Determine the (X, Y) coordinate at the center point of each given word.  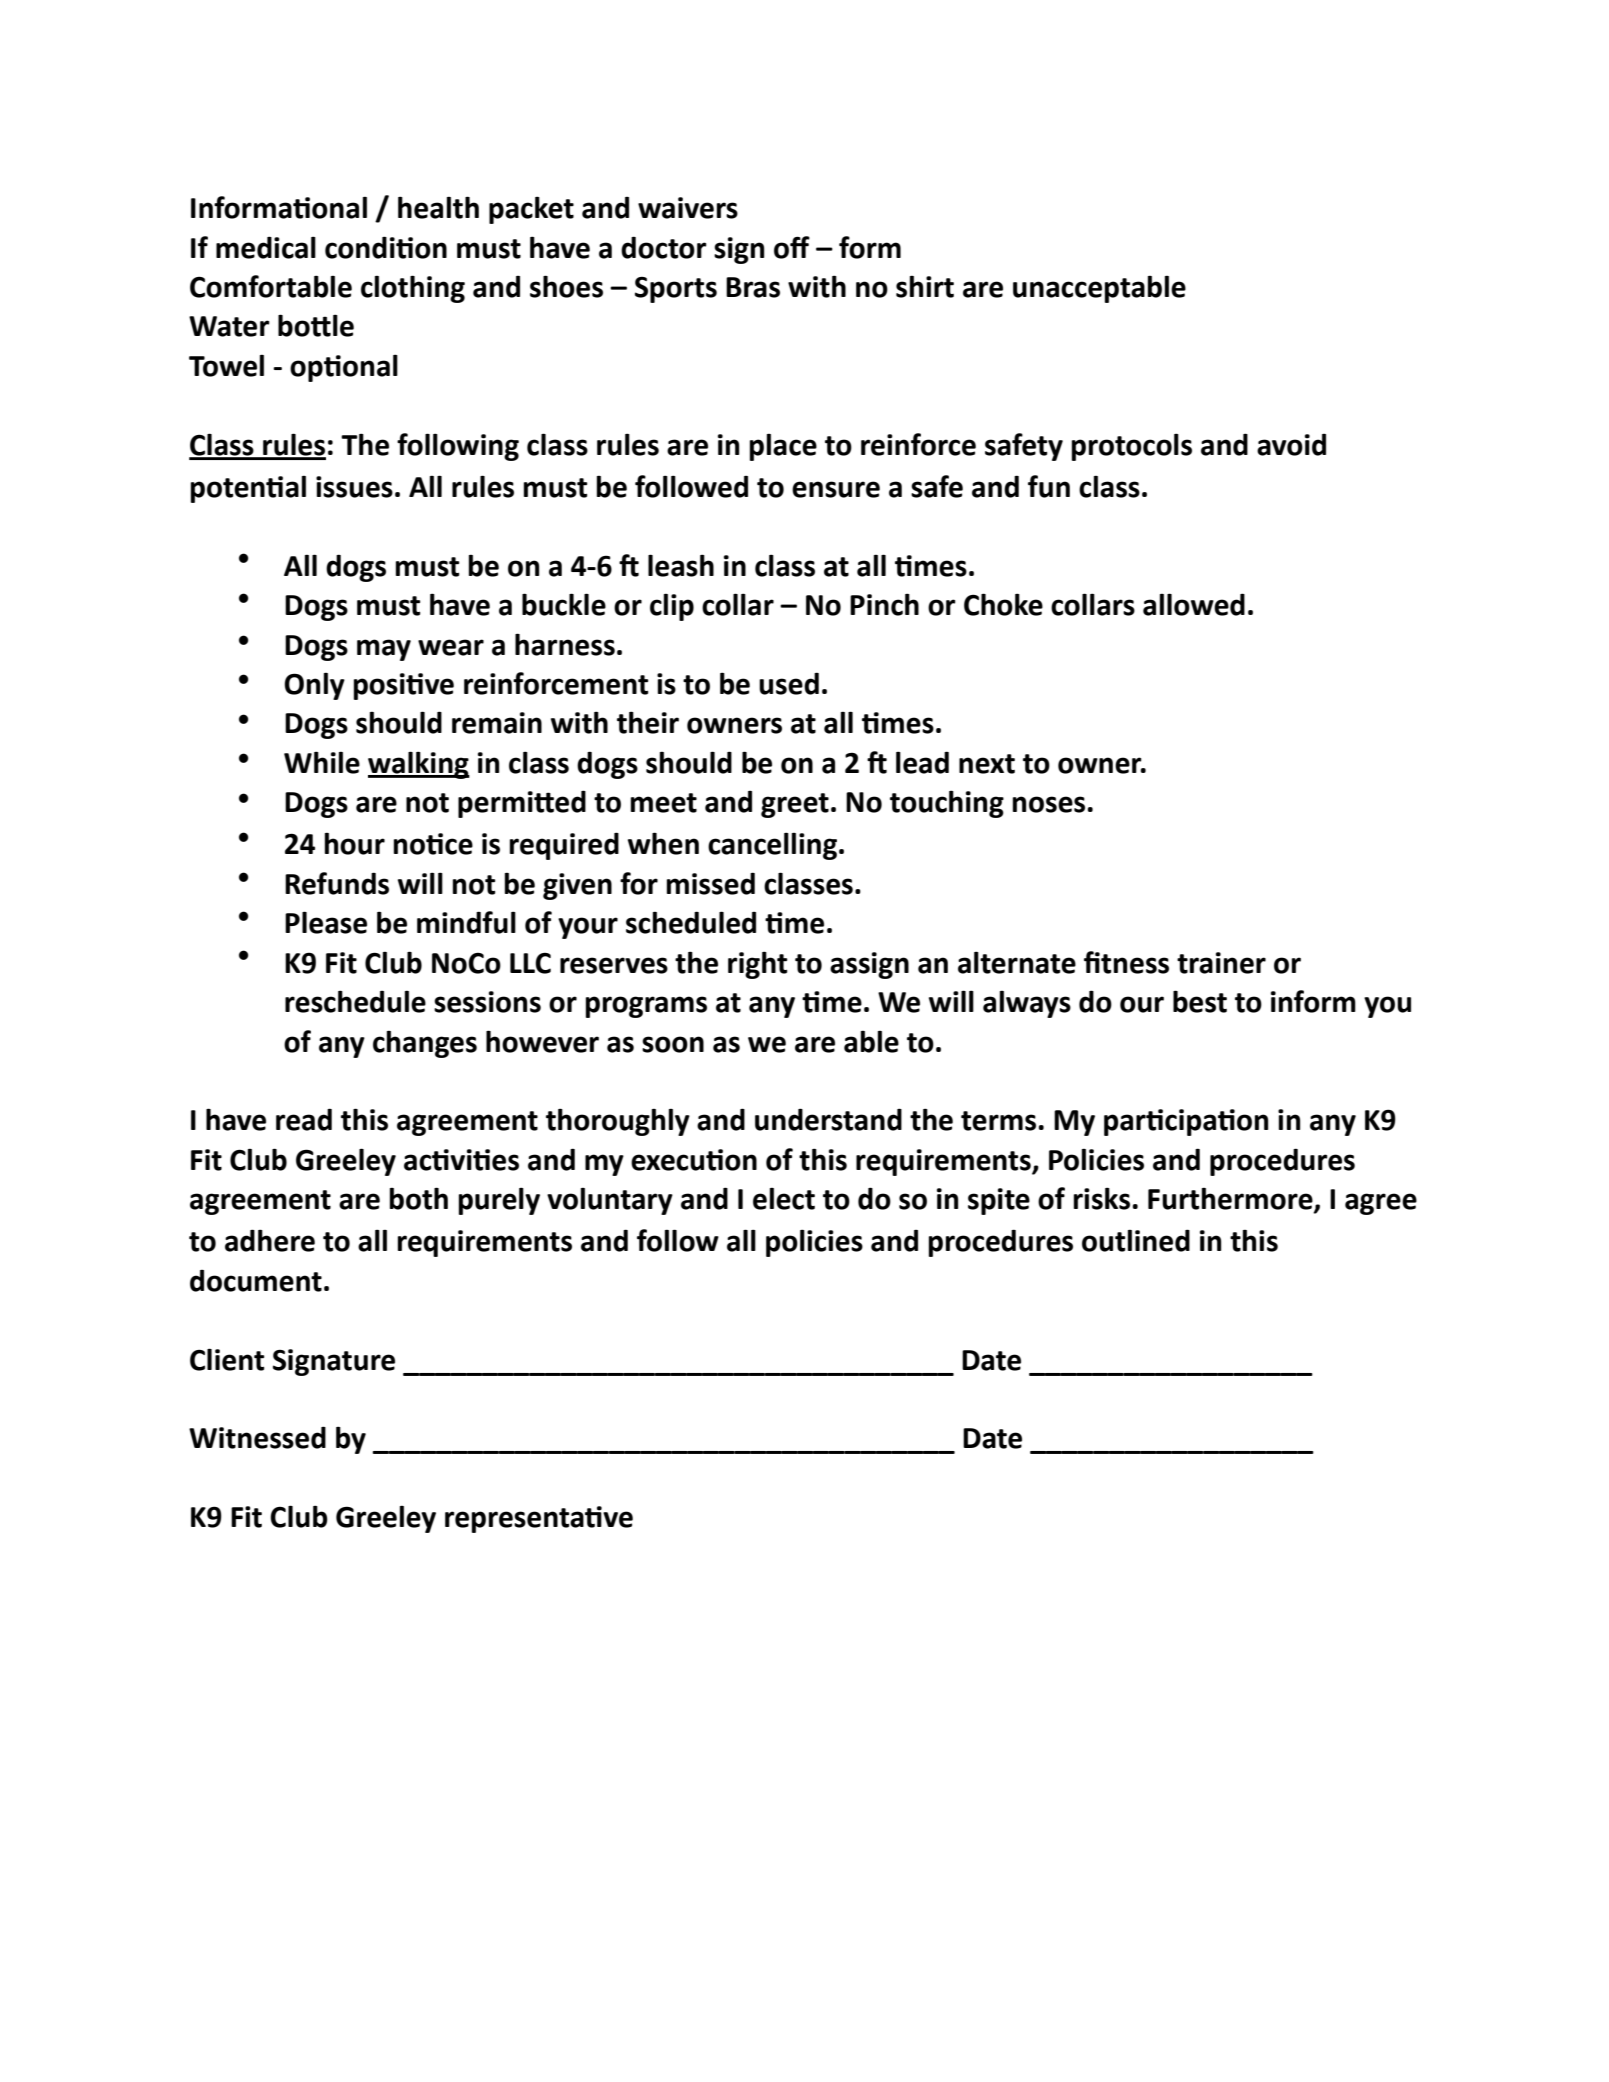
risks (1102, 1198)
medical (266, 247)
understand (828, 1119)
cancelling (772, 846)
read (304, 1119)
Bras (753, 287)
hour (355, 843)
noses (1049, 804)
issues (354, 487)
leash (681, 565)
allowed (1194, 604)
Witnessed (257, 1437)
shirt (925, 286)
